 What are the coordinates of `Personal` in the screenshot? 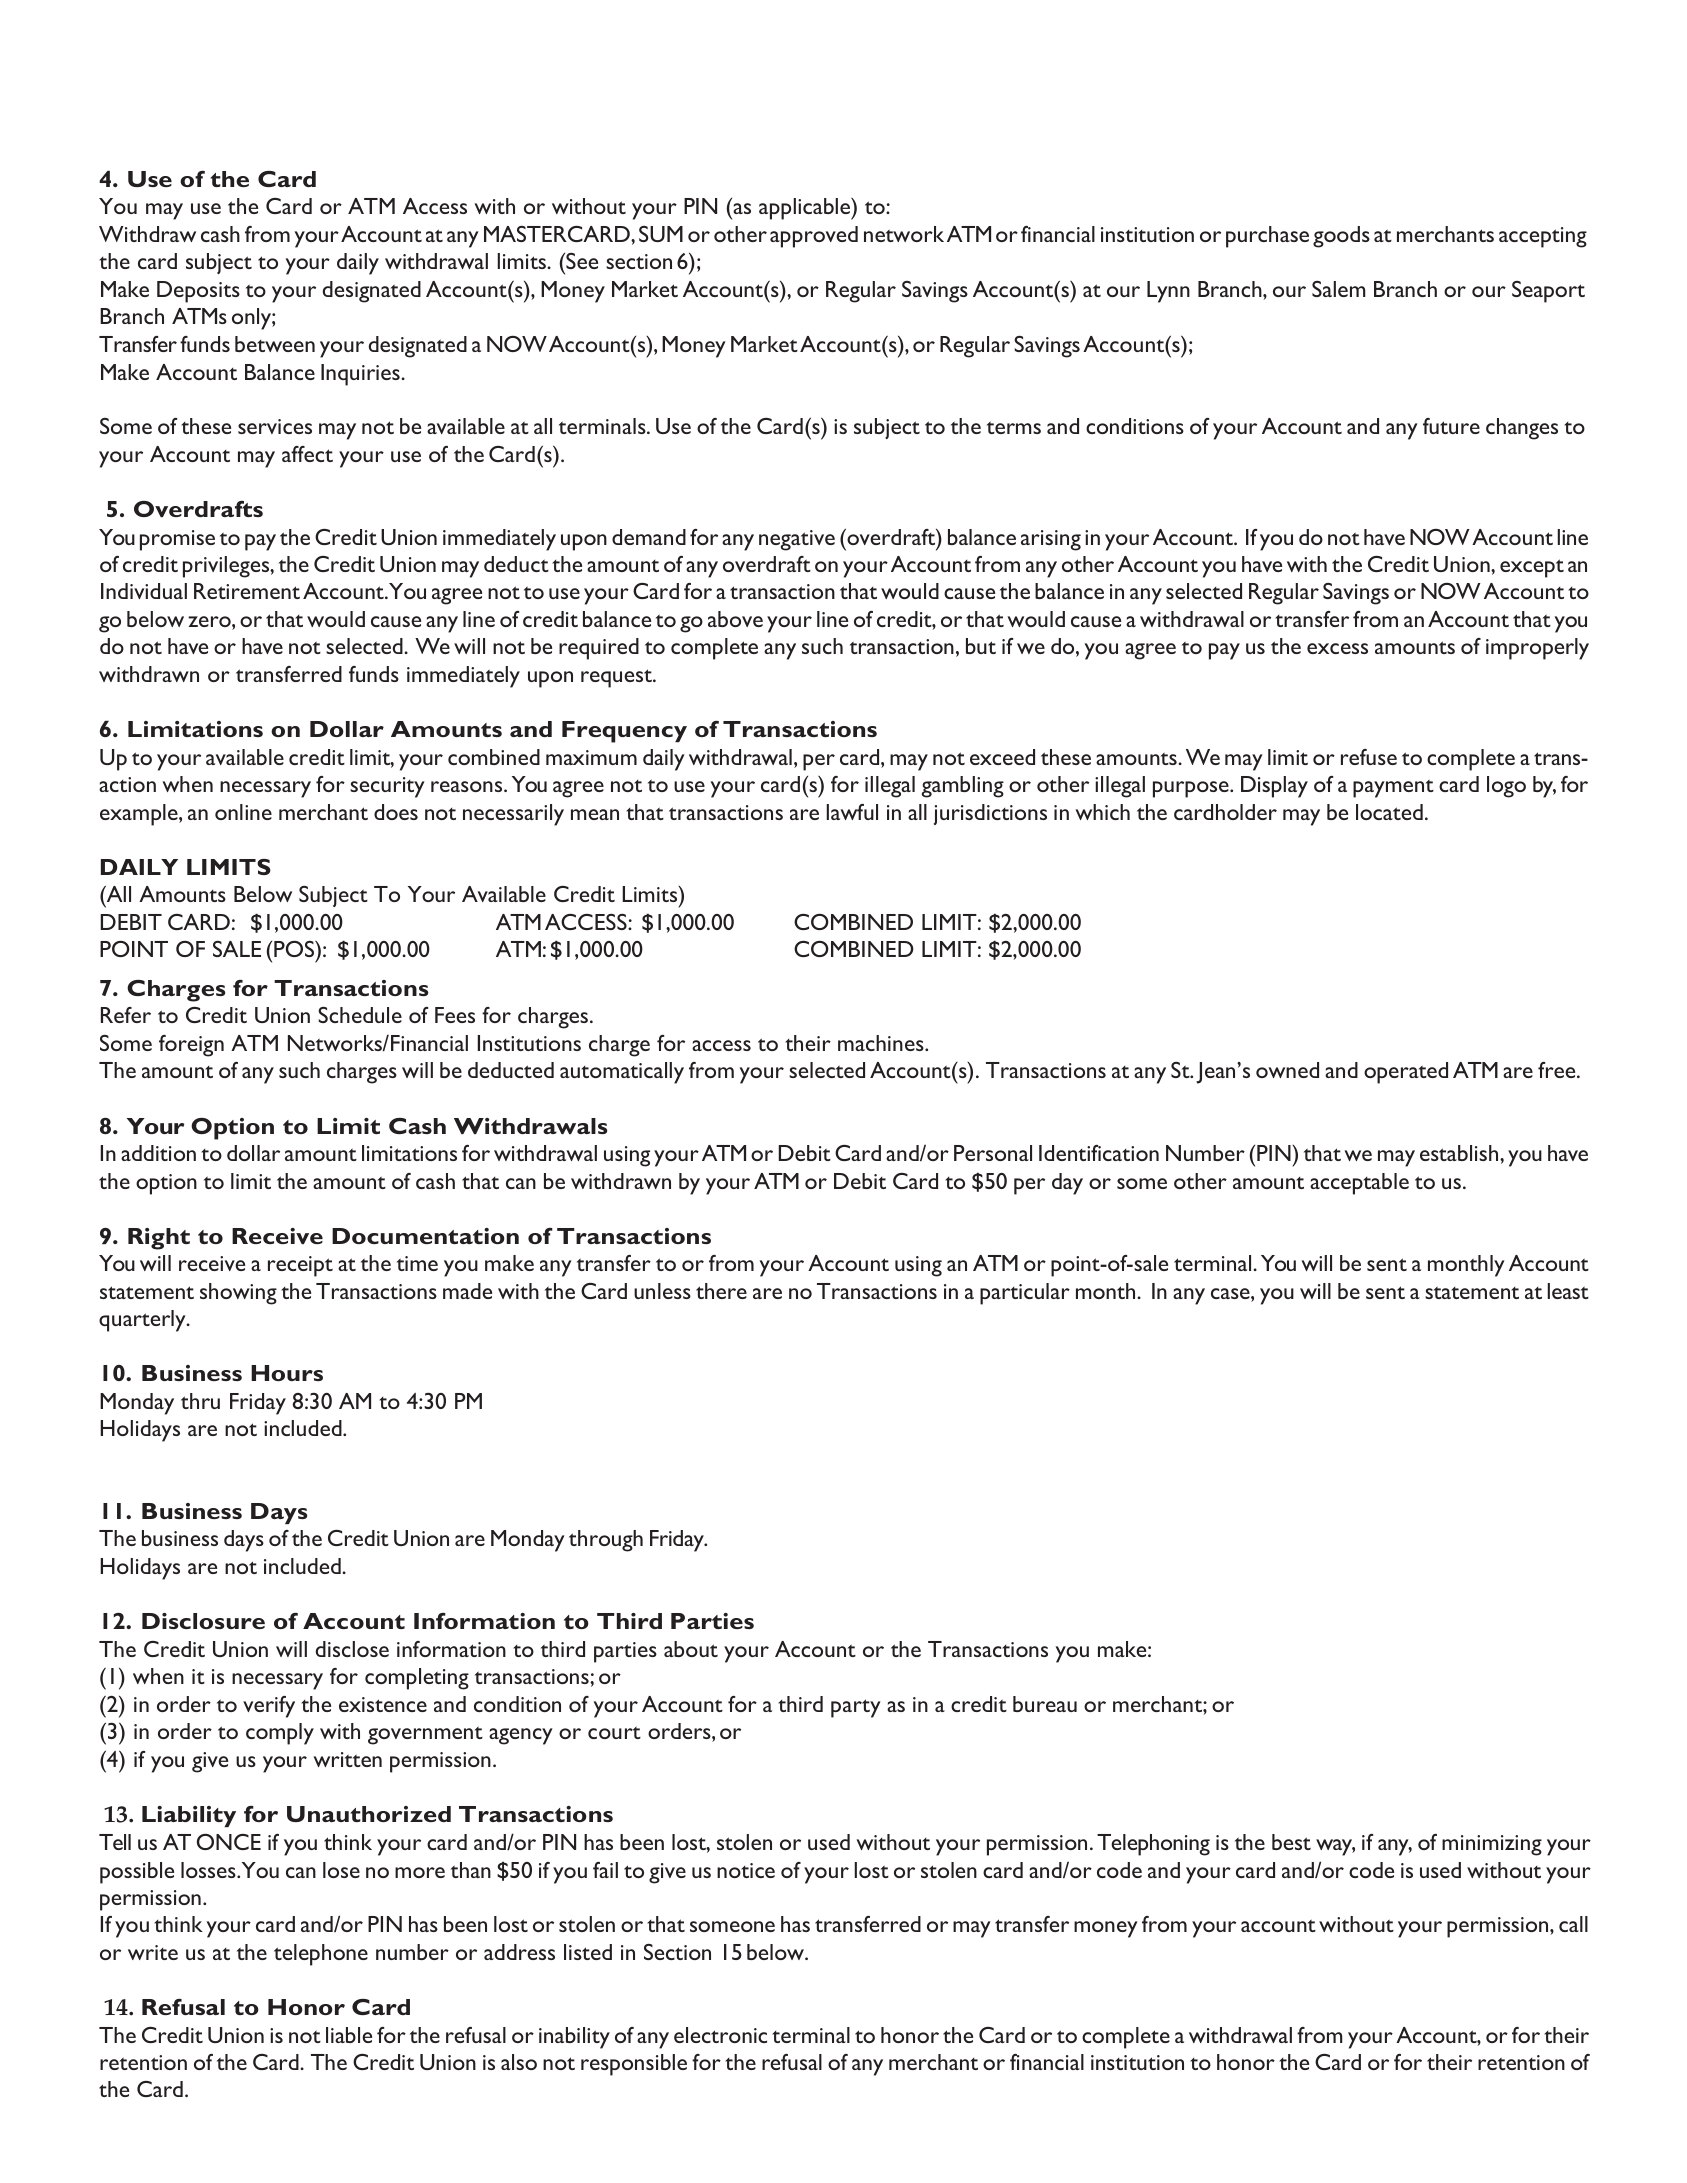 It's located at (993, 1153).
